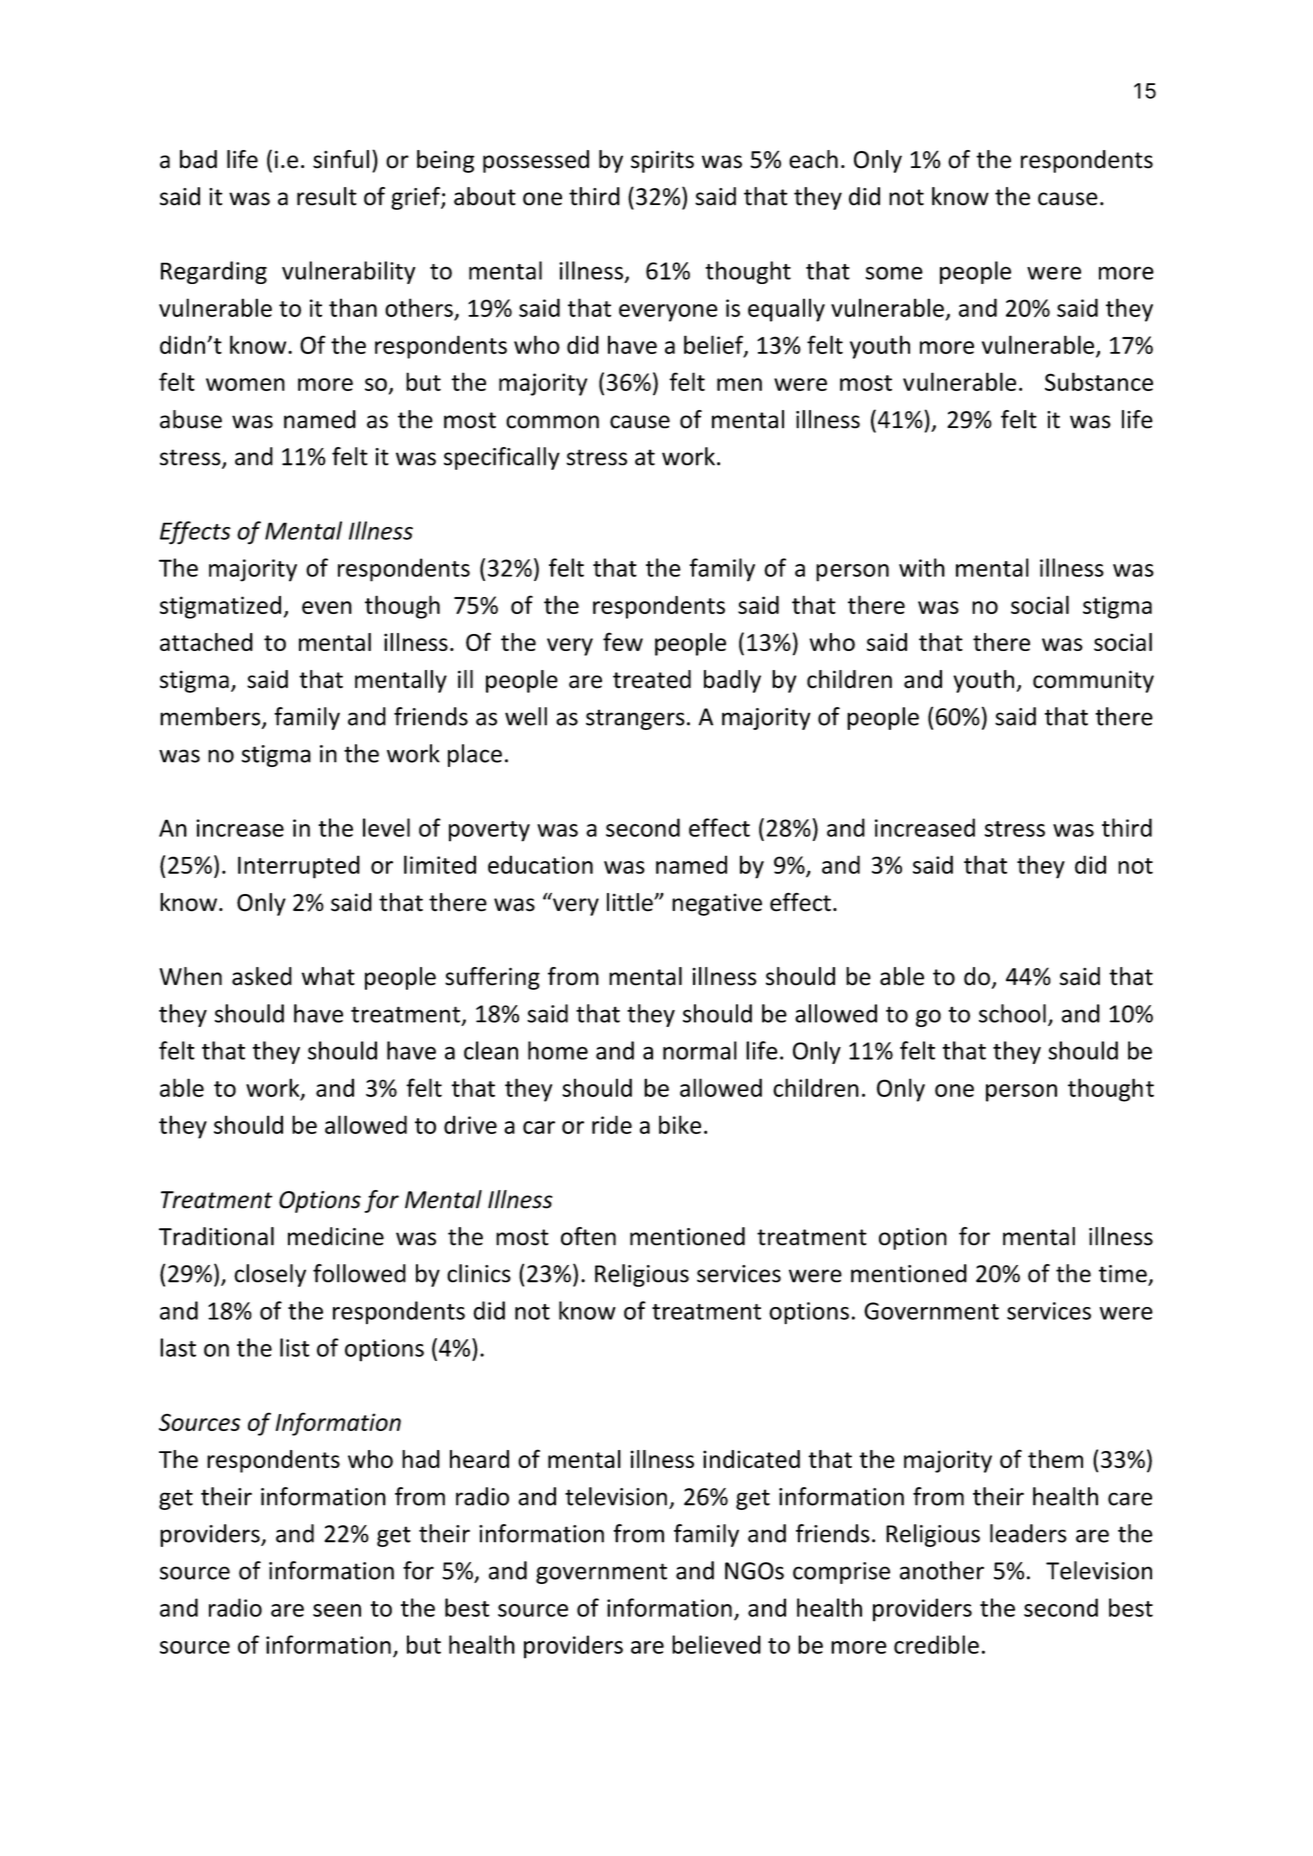 The image size is (1313, 1856). Describe the element at coordinates (327, 196) in the page. I see `result` at that location.
